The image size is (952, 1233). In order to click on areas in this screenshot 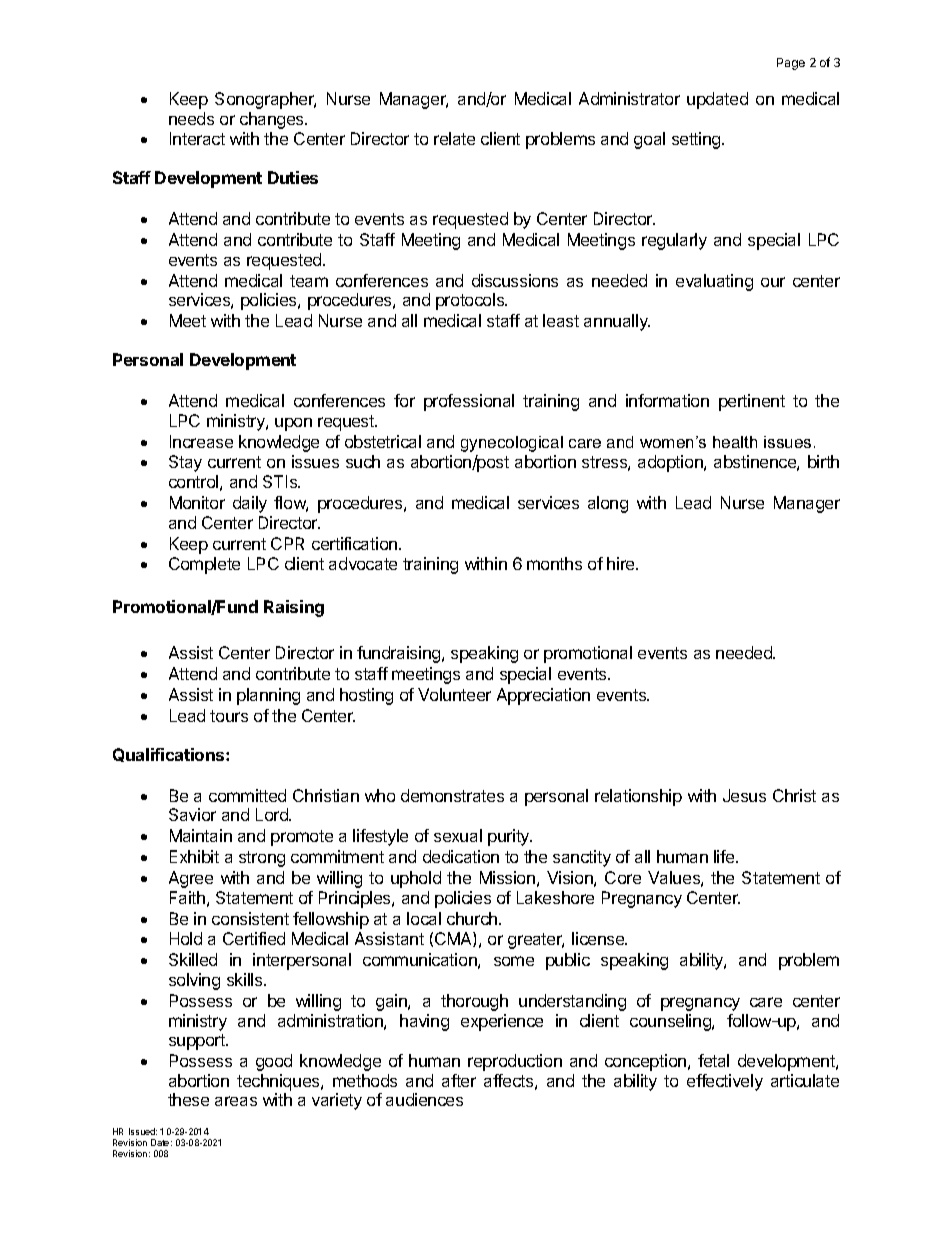, I will do `click(236, 1101)`.
